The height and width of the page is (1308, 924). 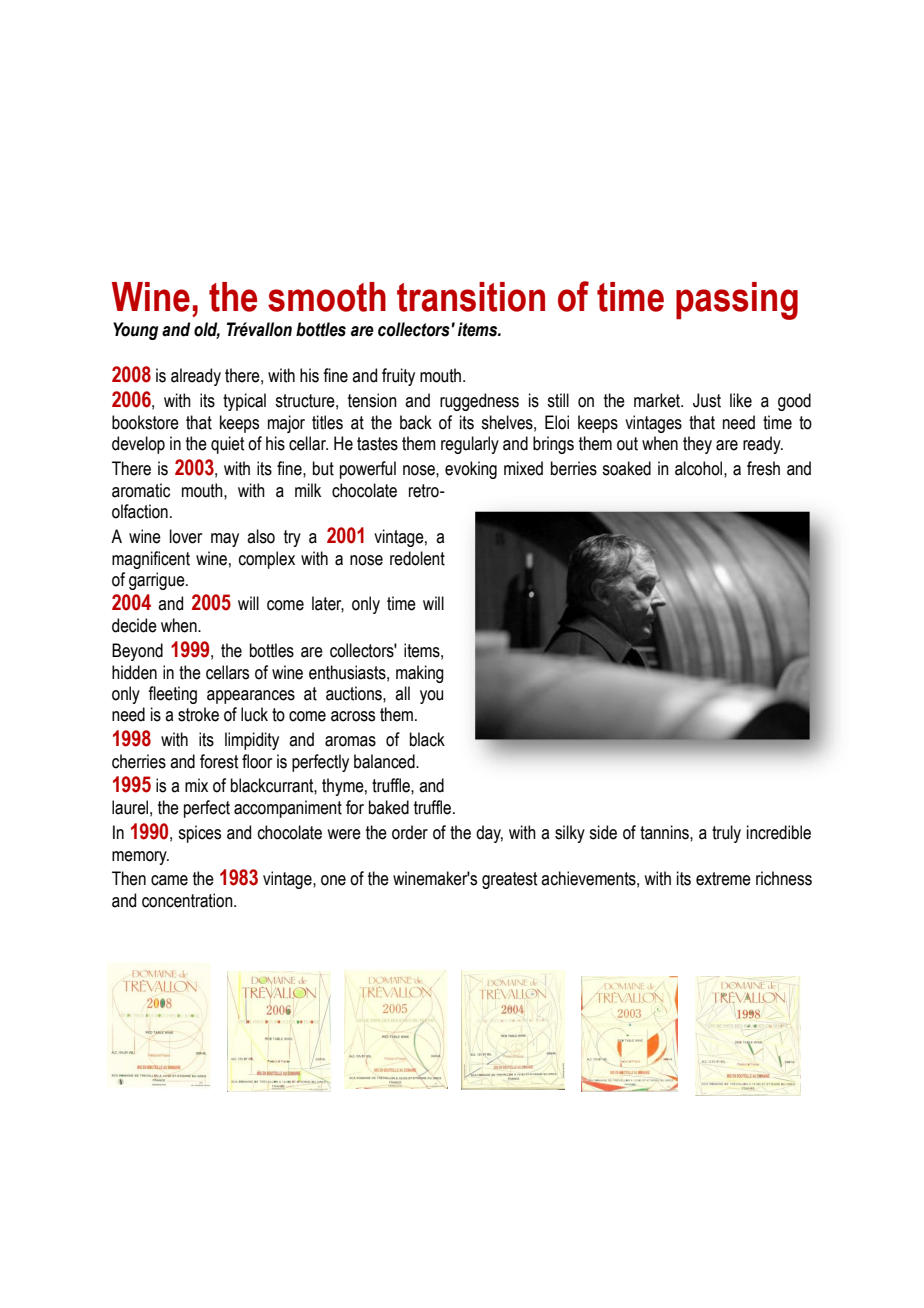 I want to click on passing, so click(x=737, y=301).
